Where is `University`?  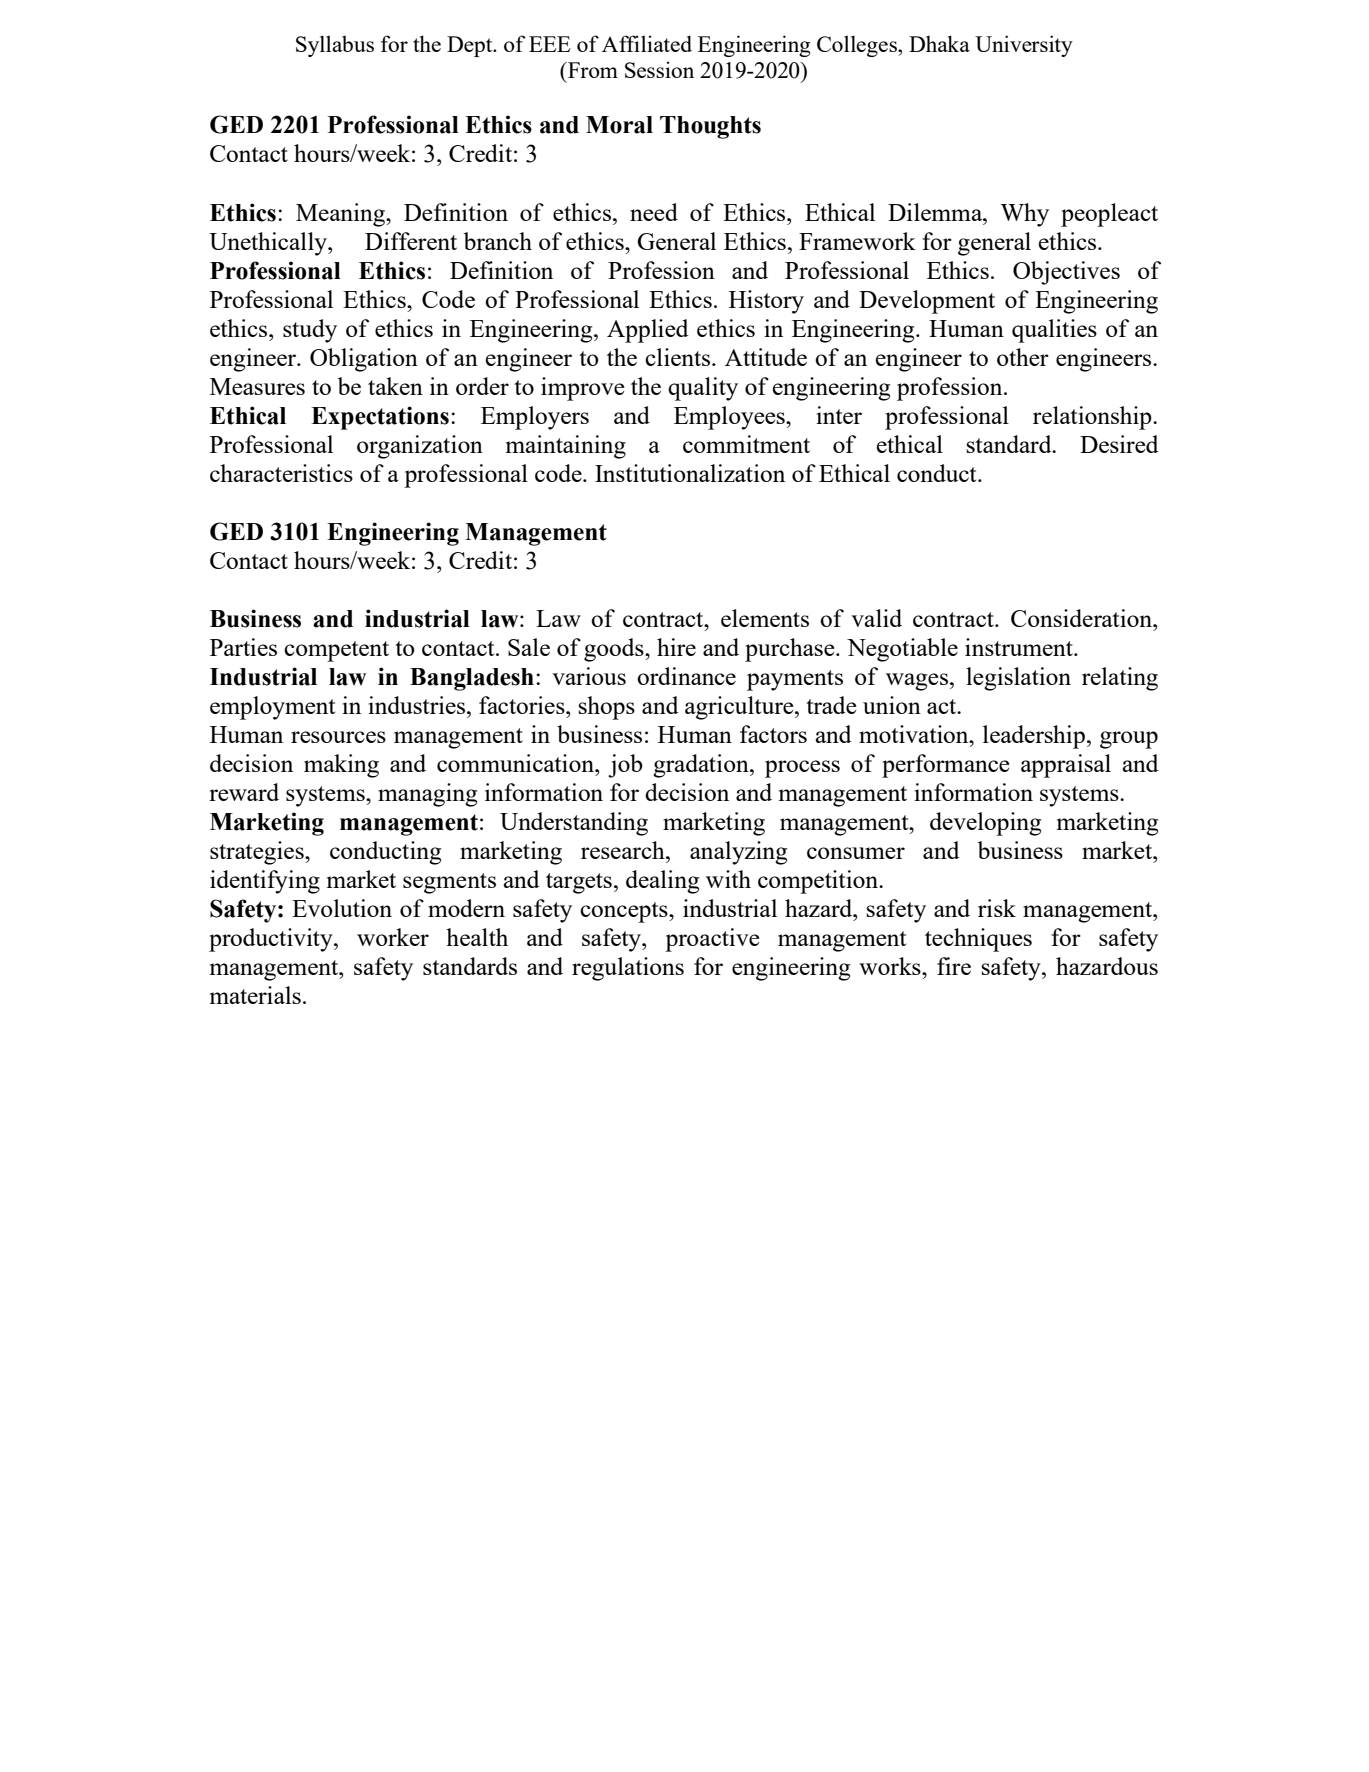 University is located at coordinates (1024, 46).
